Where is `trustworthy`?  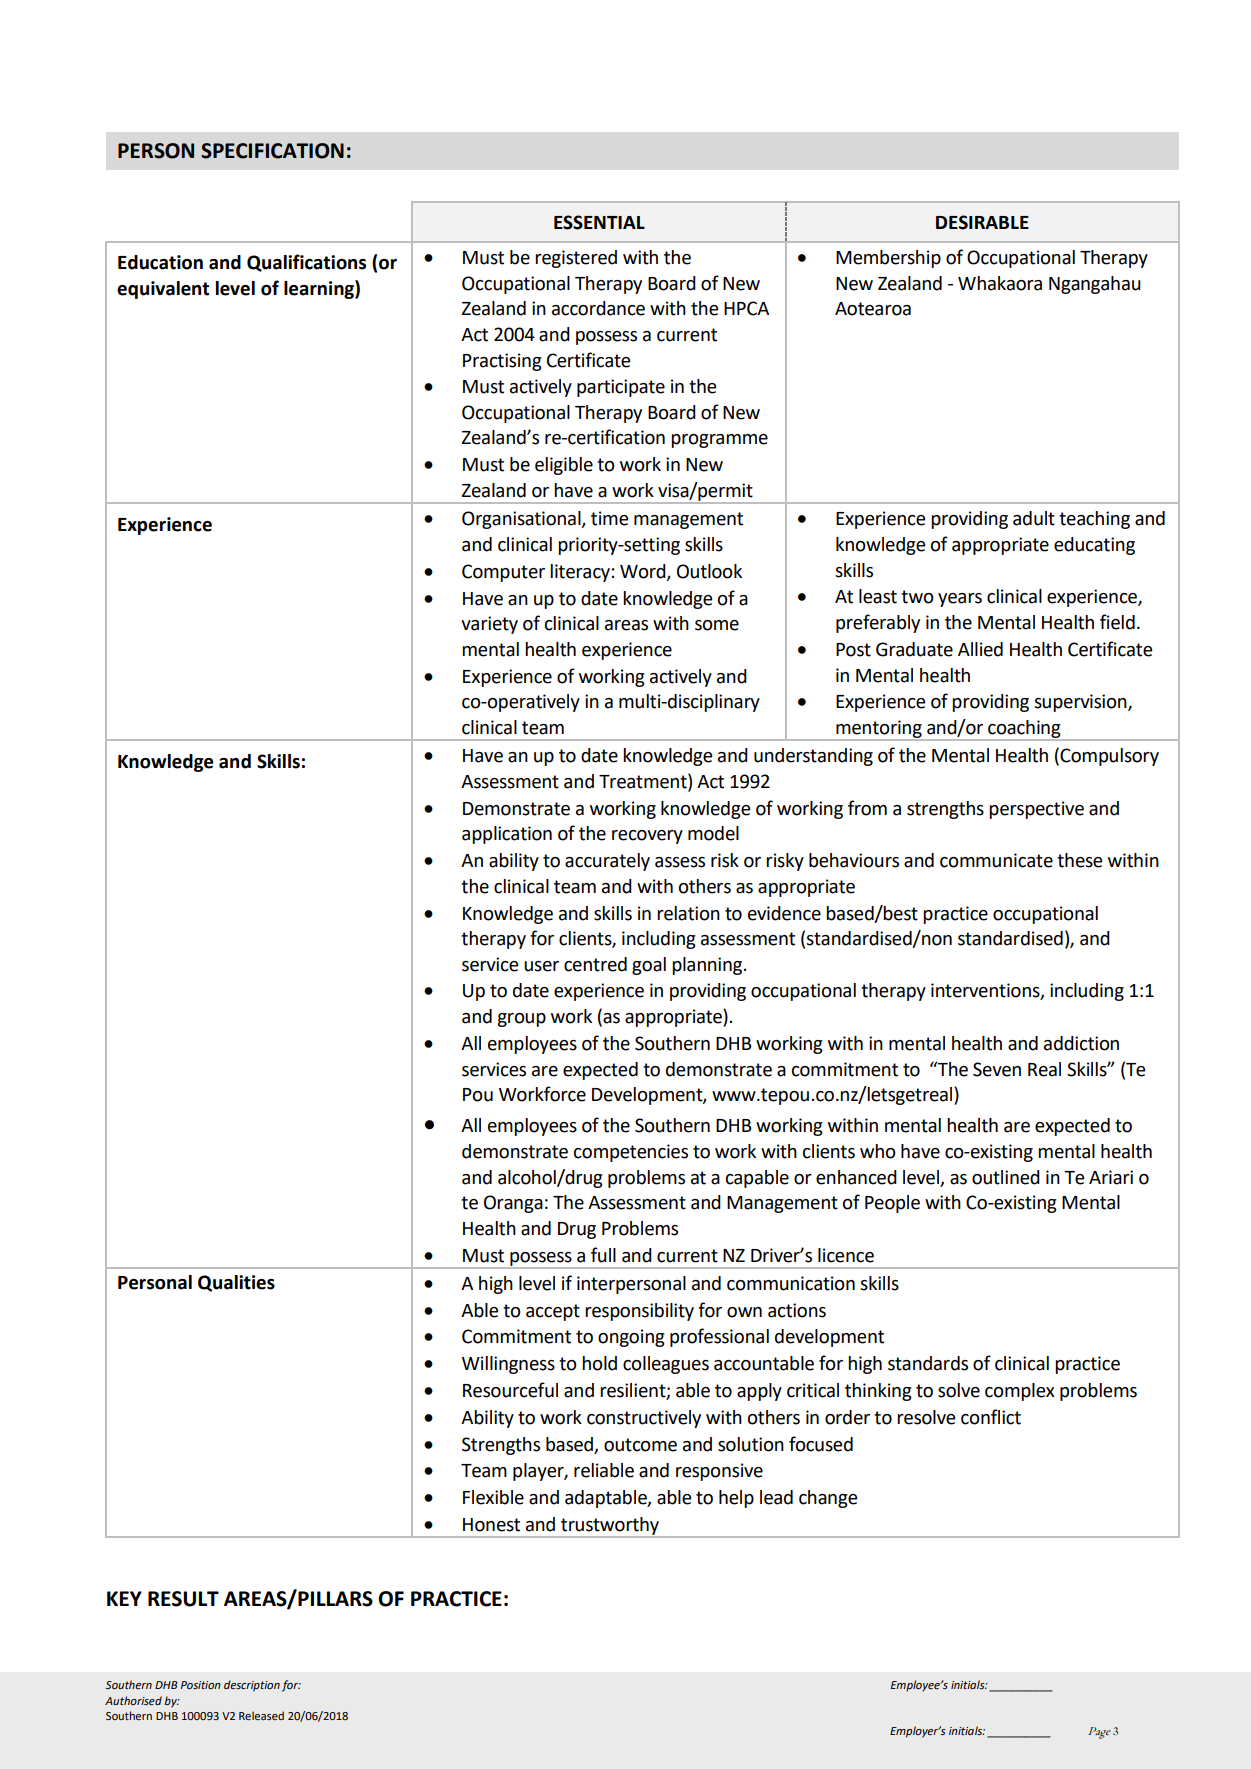
trustworthy is located at coordinates (610, 1527).
